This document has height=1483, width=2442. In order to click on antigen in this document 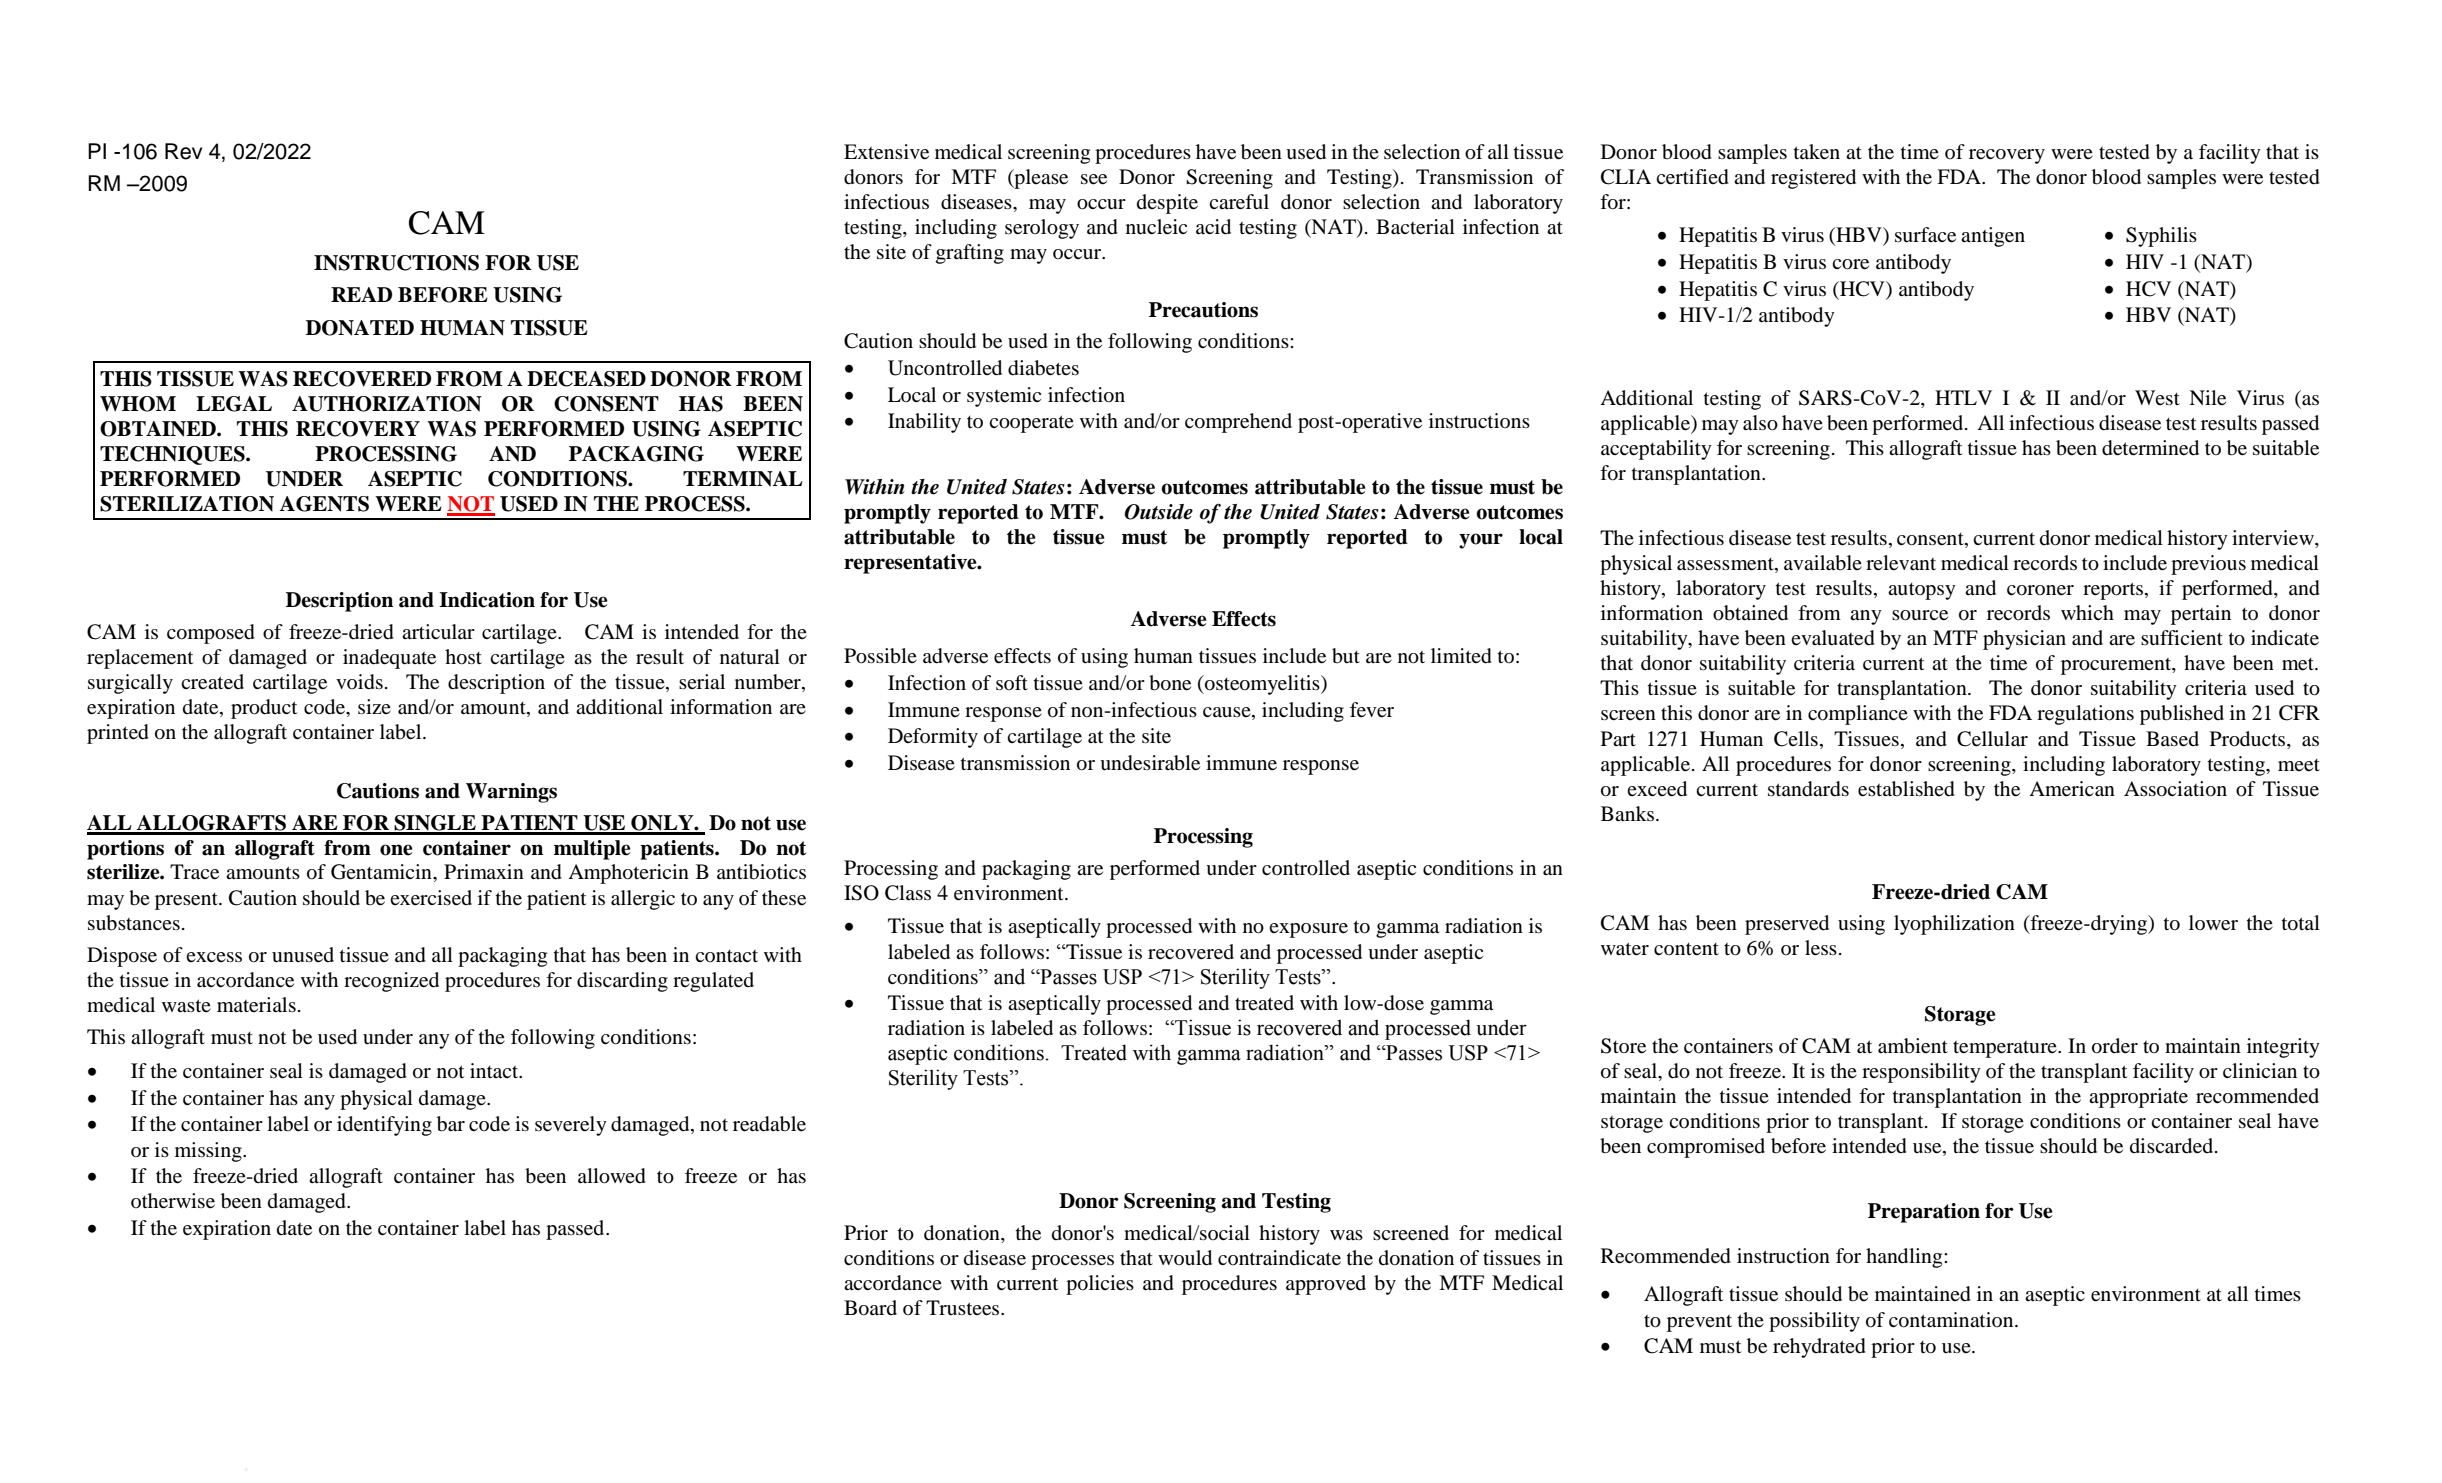, I will do `click(1993, 237)`.
